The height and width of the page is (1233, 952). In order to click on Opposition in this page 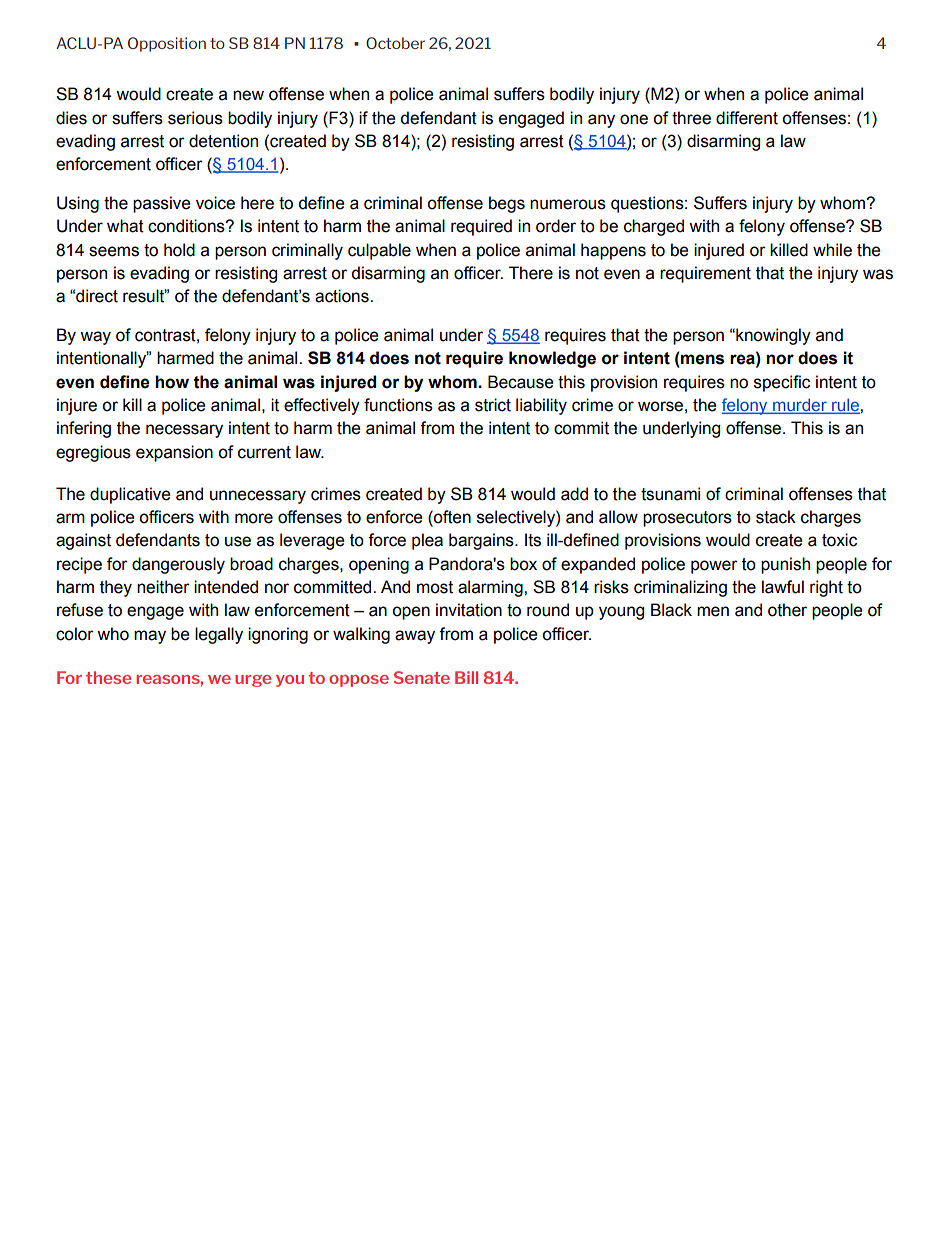, I will do `click(167, 44)`.
